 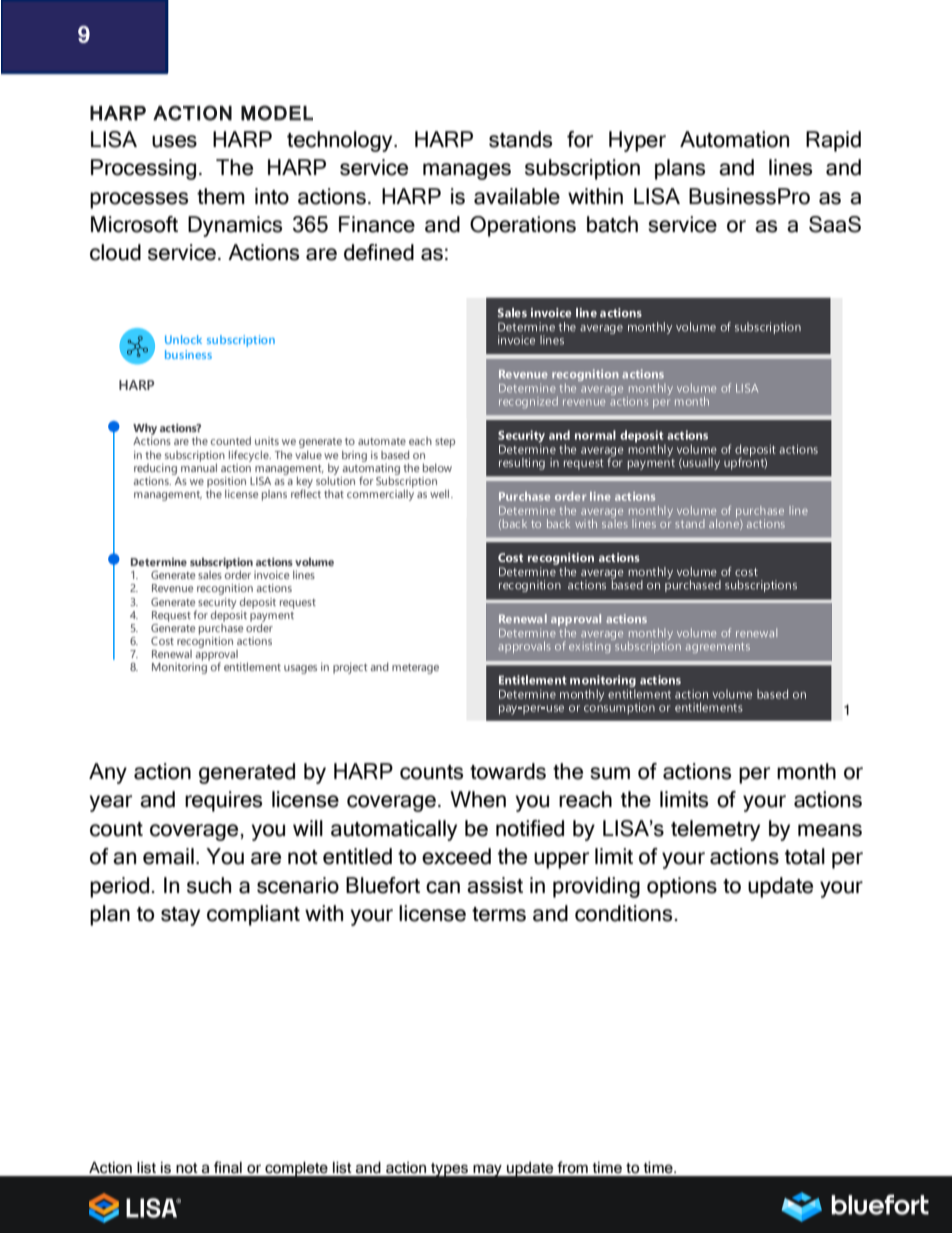 I want to click on towards, so click(x=508, y=771).
